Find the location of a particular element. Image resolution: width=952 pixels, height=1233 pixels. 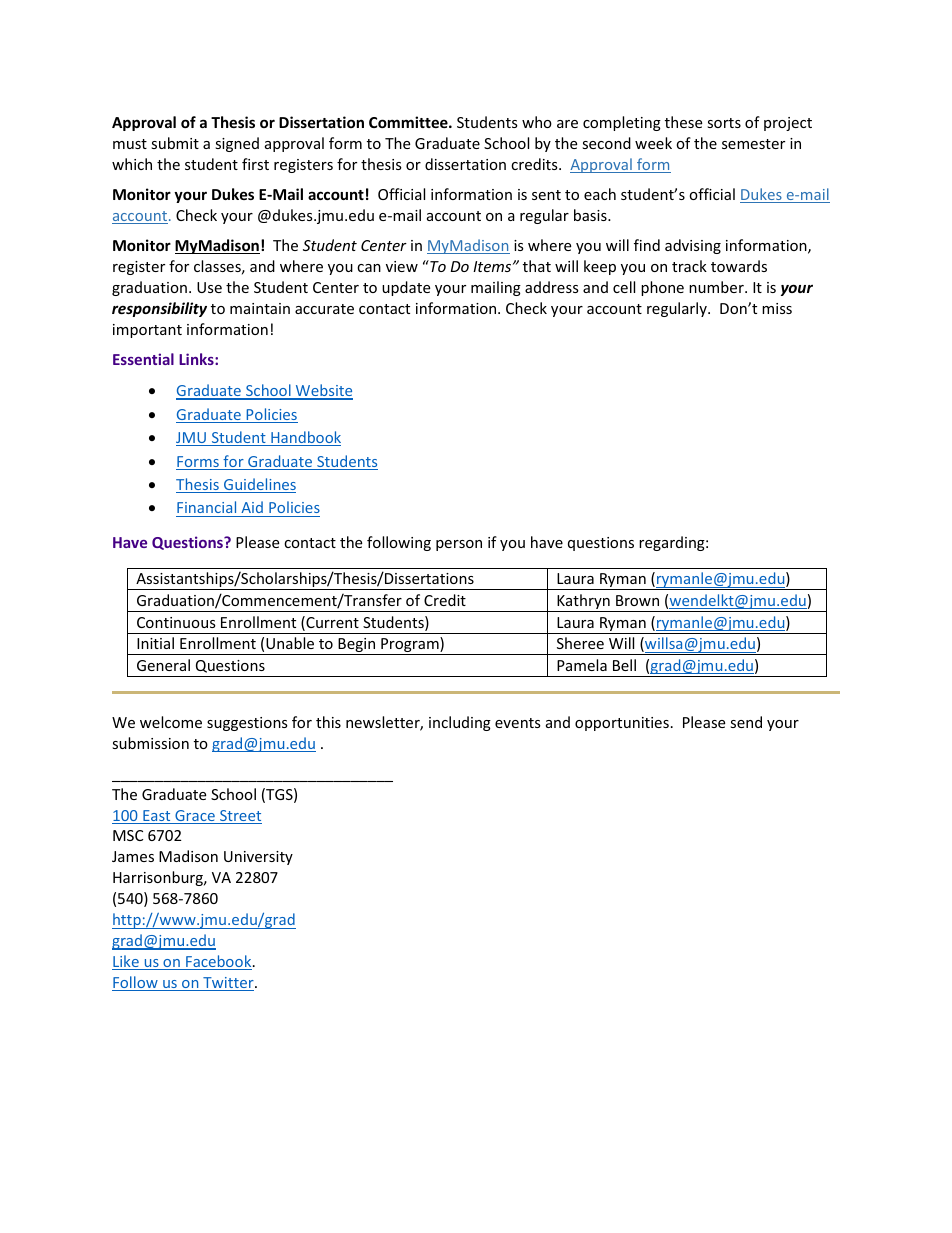

Handbook is located at coordinates (305, 438).
